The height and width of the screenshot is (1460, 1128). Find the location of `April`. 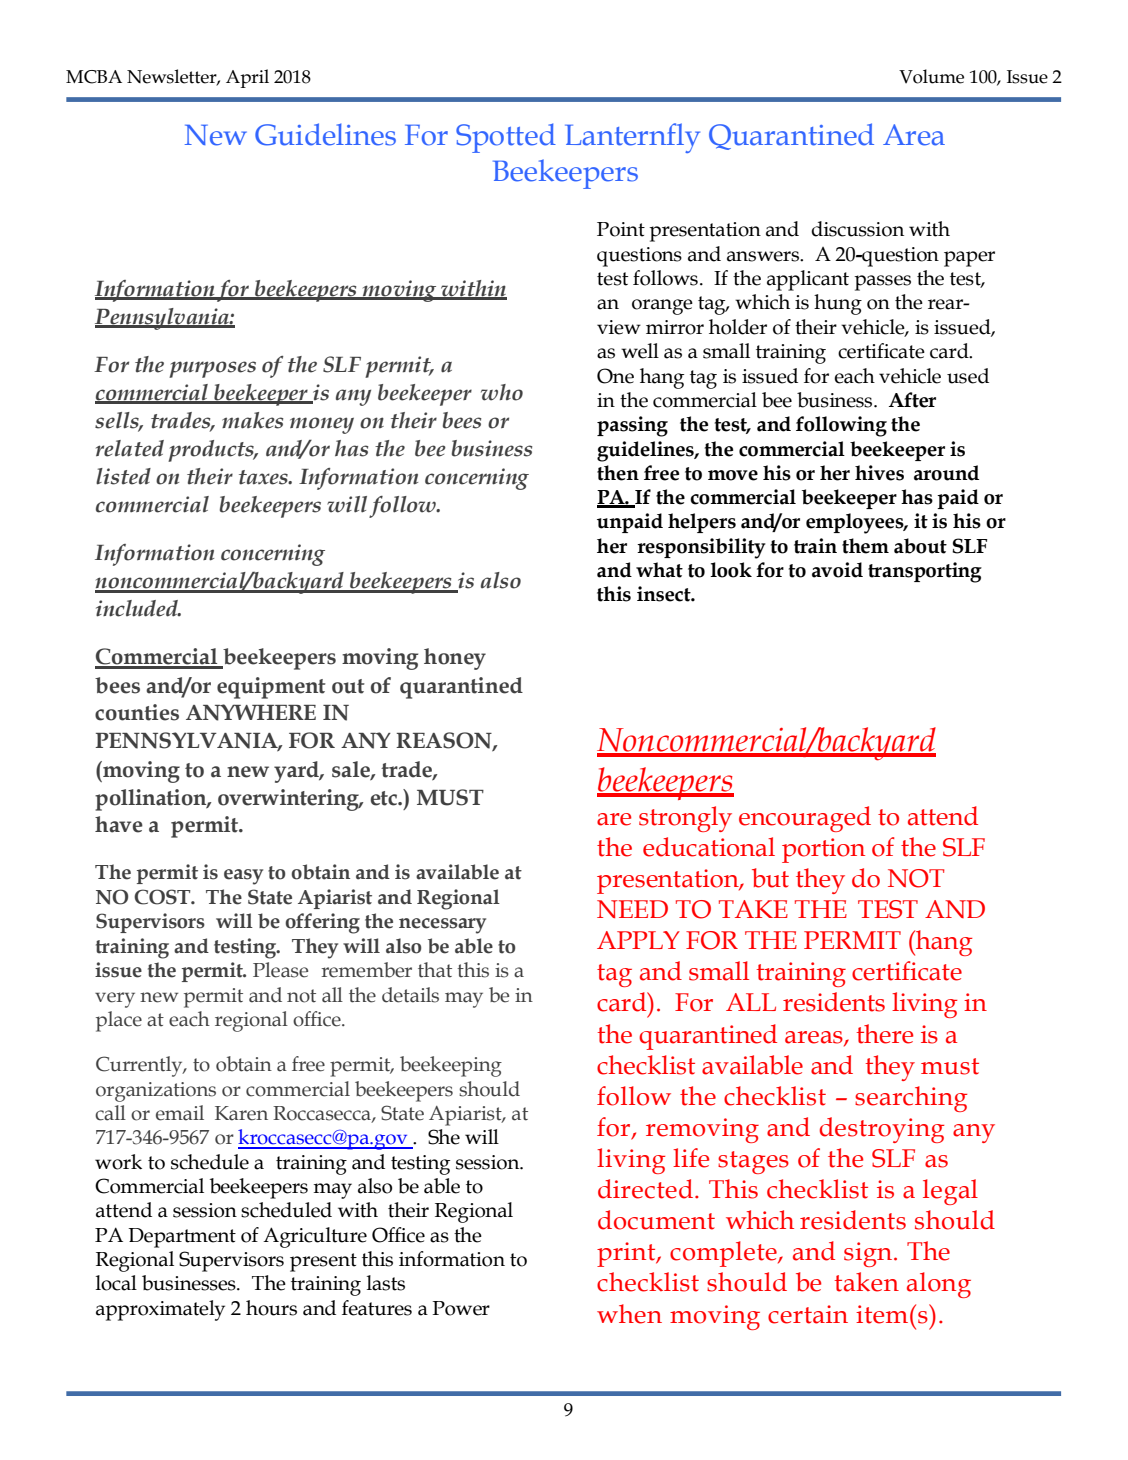

April is located at coordinates (247, 78).
